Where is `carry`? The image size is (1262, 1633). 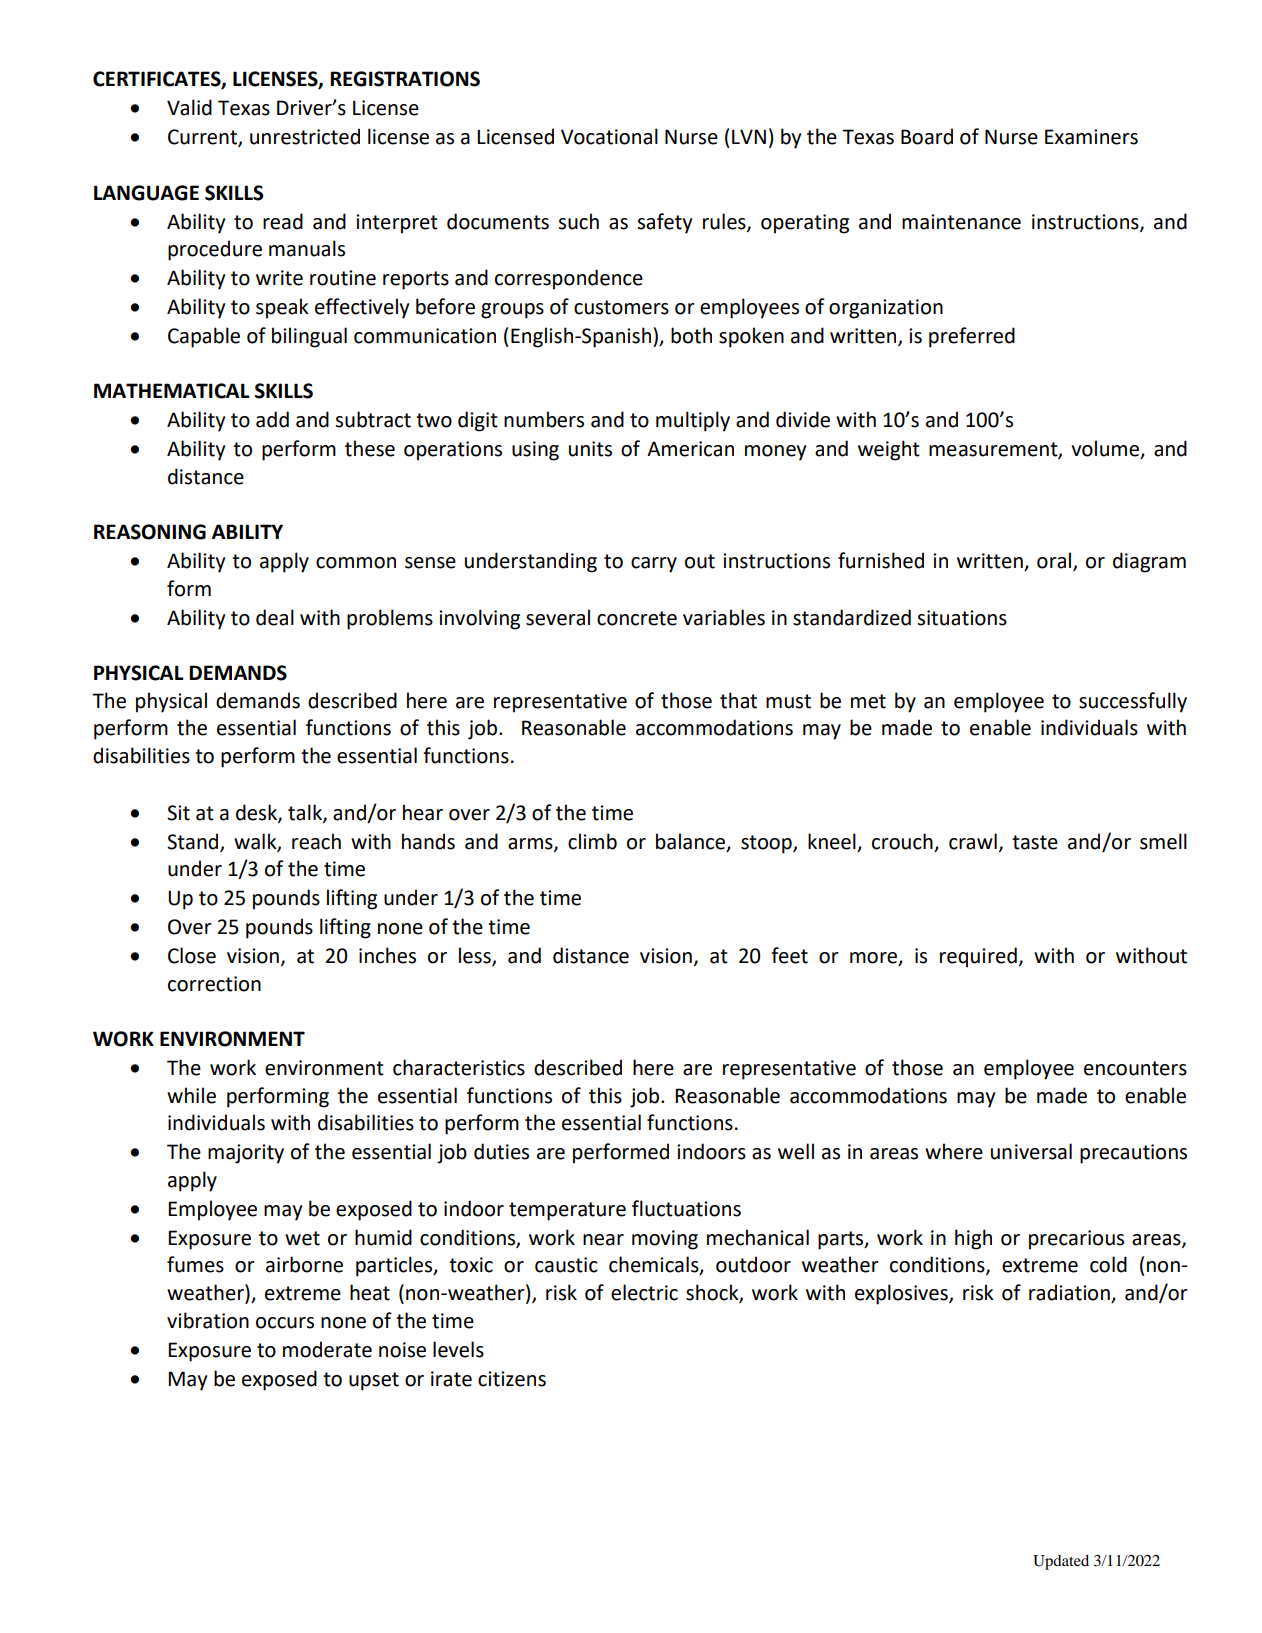
carry is located at coordinates (654, 565).
